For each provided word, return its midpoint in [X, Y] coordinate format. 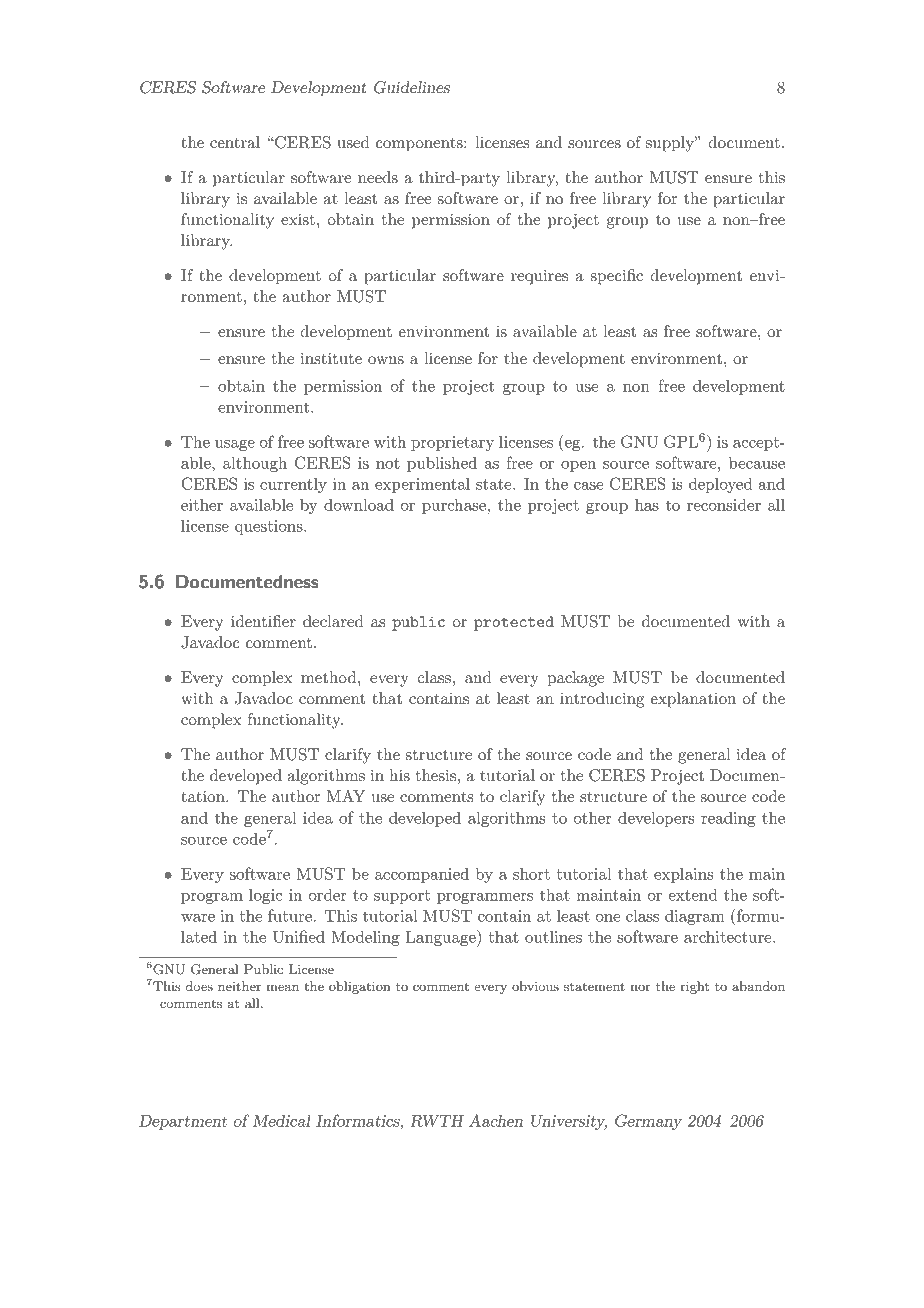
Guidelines [412, 87]
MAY [345, 796]
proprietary [452, 443]
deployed [720, 485]
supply [671, 144]
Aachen [496, 1120]
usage [235, 445]
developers [656, 819]
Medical [282, 1120]
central [235, 142]
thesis [436, 775]
